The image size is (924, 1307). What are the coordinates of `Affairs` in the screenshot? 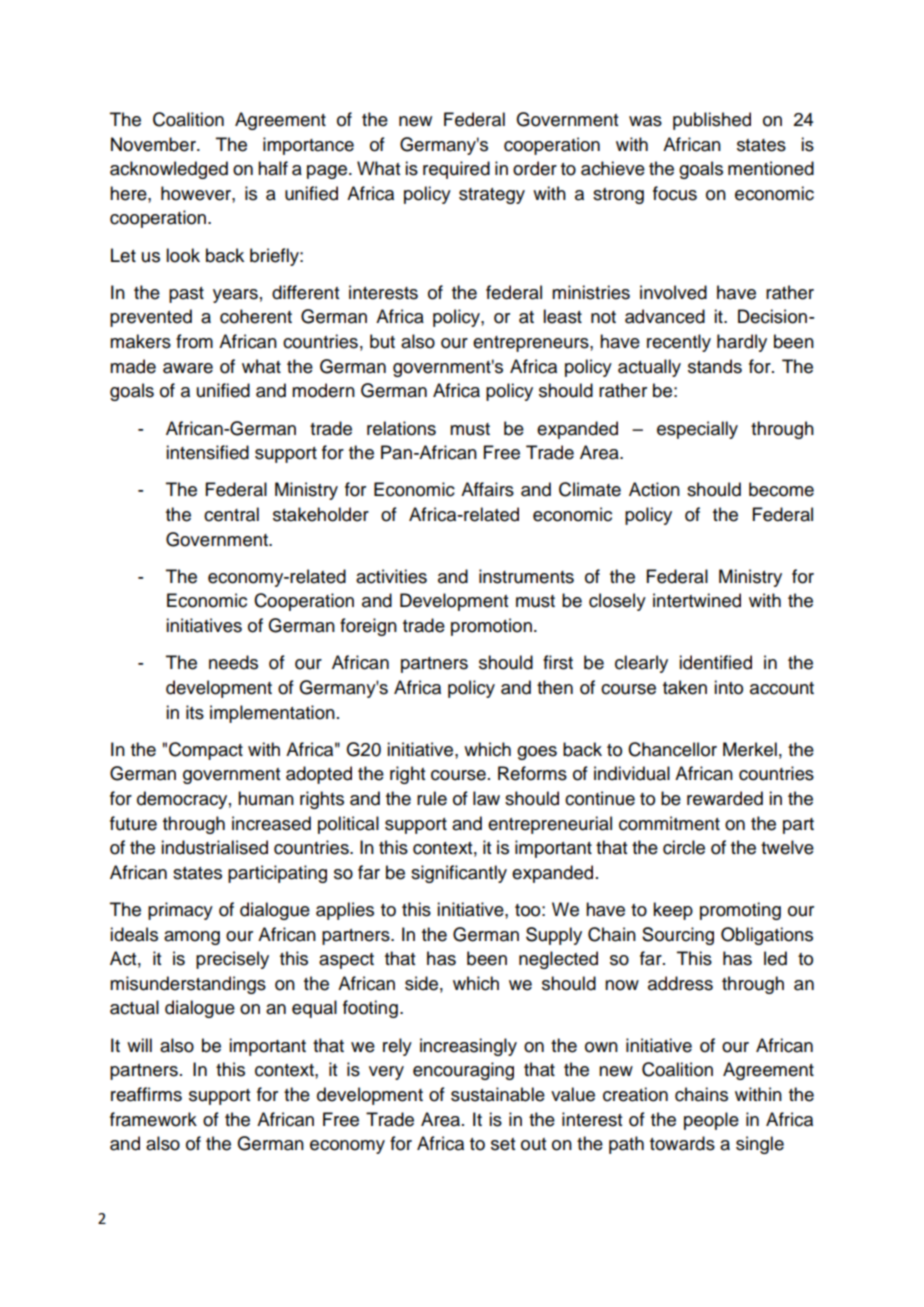 It's located at (487, 489).
